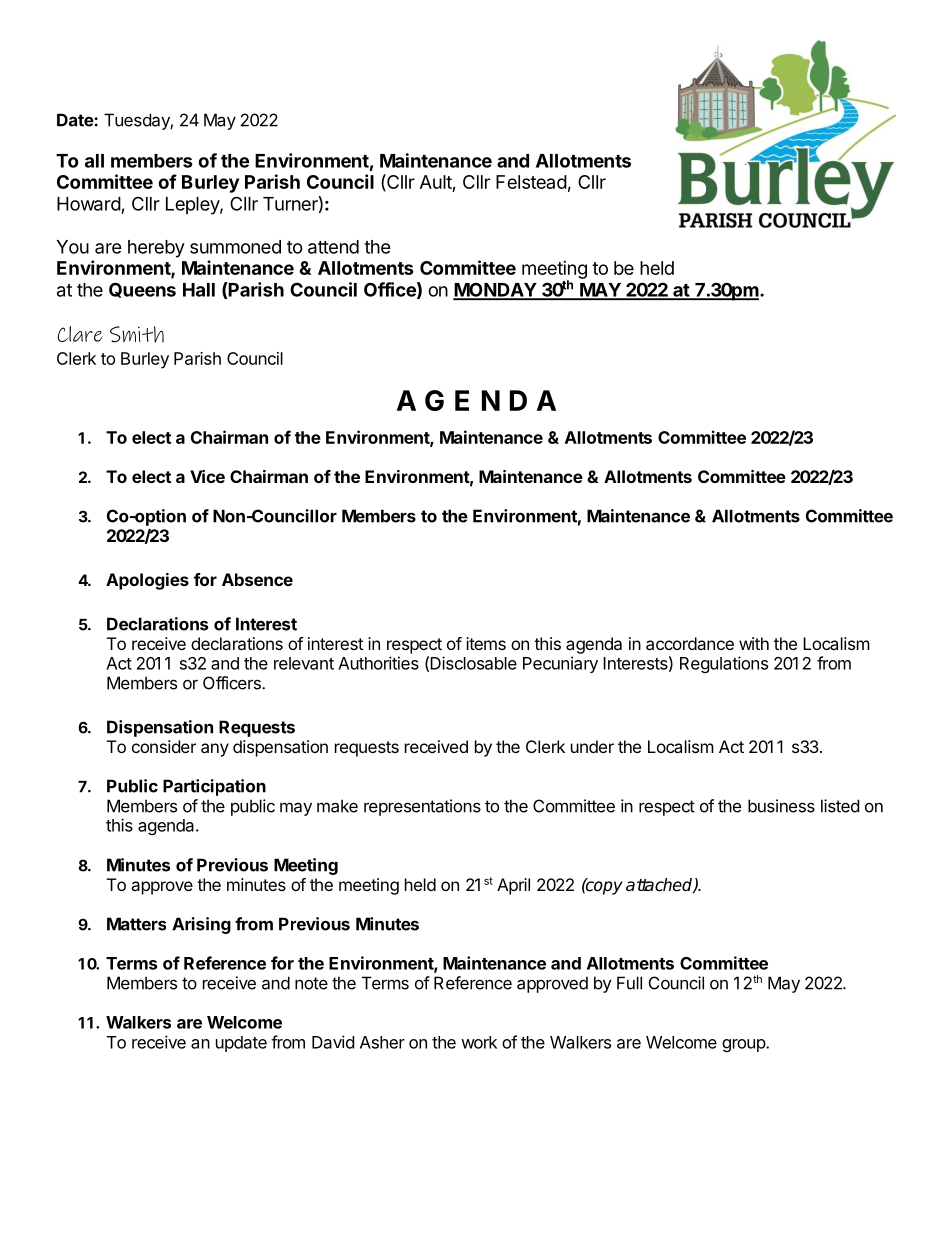 The image size is (952, 1233). What do you see at coordinates (136, 924) in the document?
I see `Matters` at bounding box center [136, 924].
